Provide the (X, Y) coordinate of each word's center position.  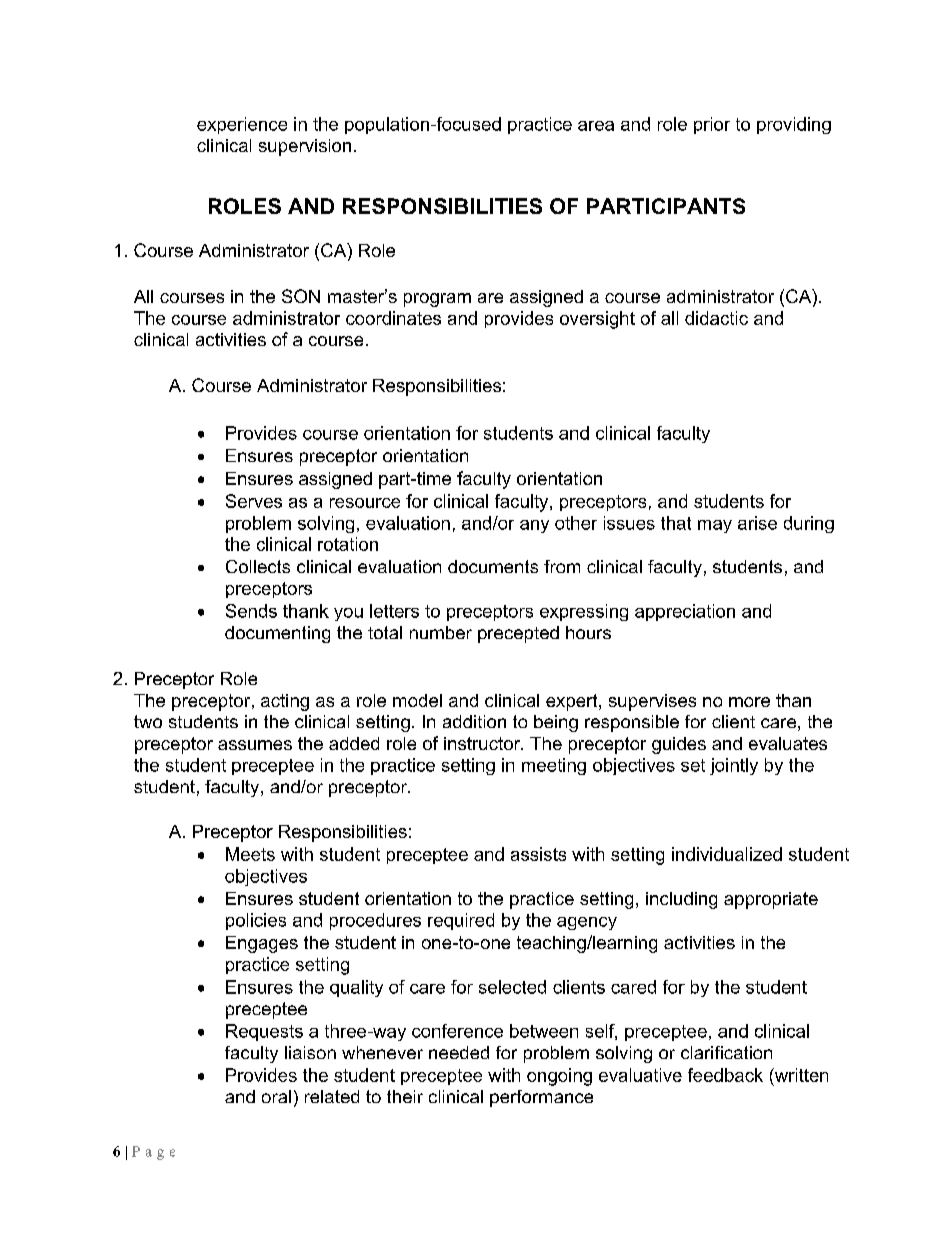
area (596, 126)
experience (242, 125)
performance (541, 1098)
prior (712, 125)
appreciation (685, 612)
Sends (251, 611)
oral (276, 1096)
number (441, 632)
